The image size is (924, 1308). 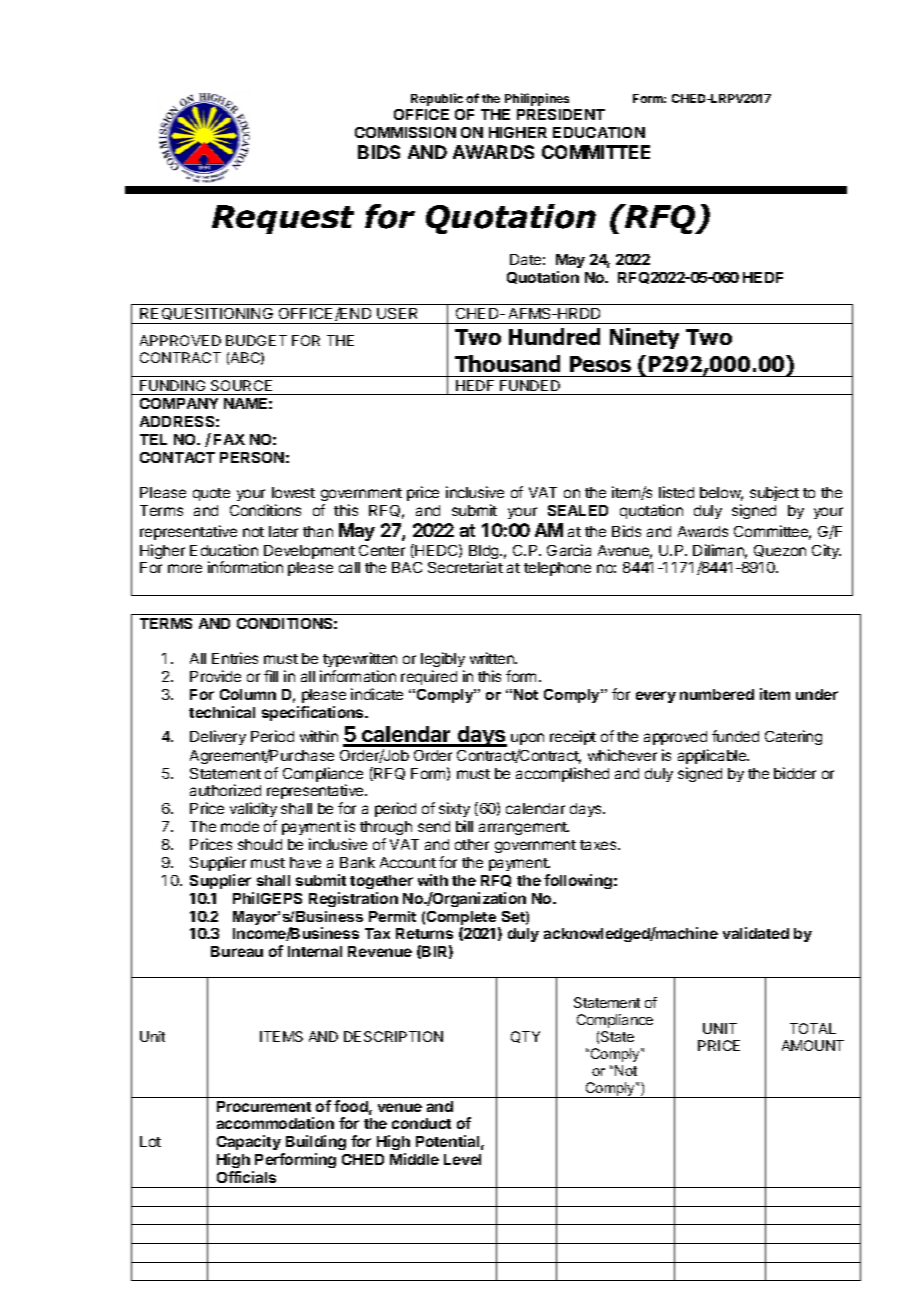 I want to click on PRESIDENT, so click(x=561, y=114).
